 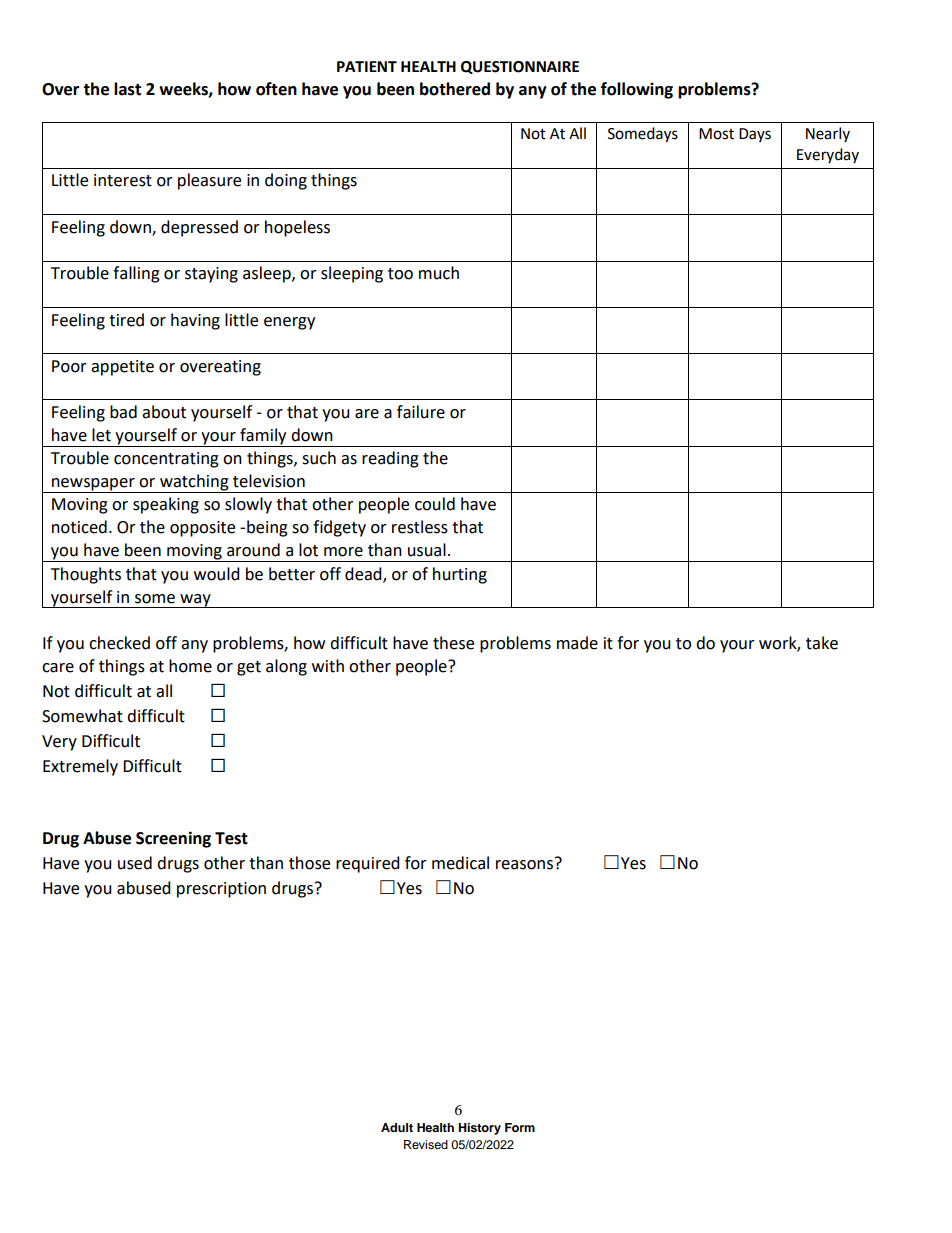 What do you see at coordinates (367, 66) in the screenshot?
I see `PATIENT` at bounding box center [367, 66].
